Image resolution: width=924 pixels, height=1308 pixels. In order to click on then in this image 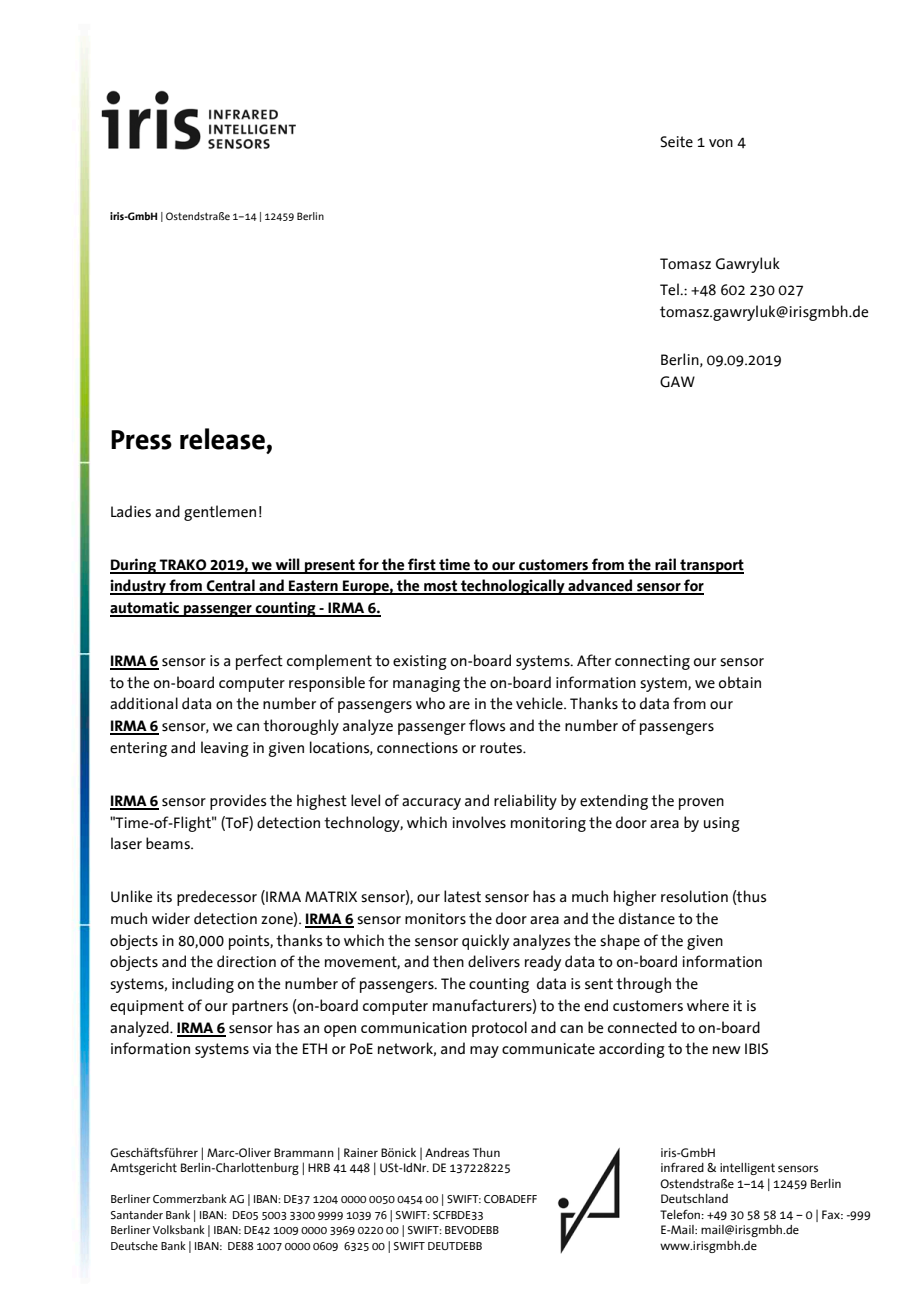, I will do `click(448, 961)`.
